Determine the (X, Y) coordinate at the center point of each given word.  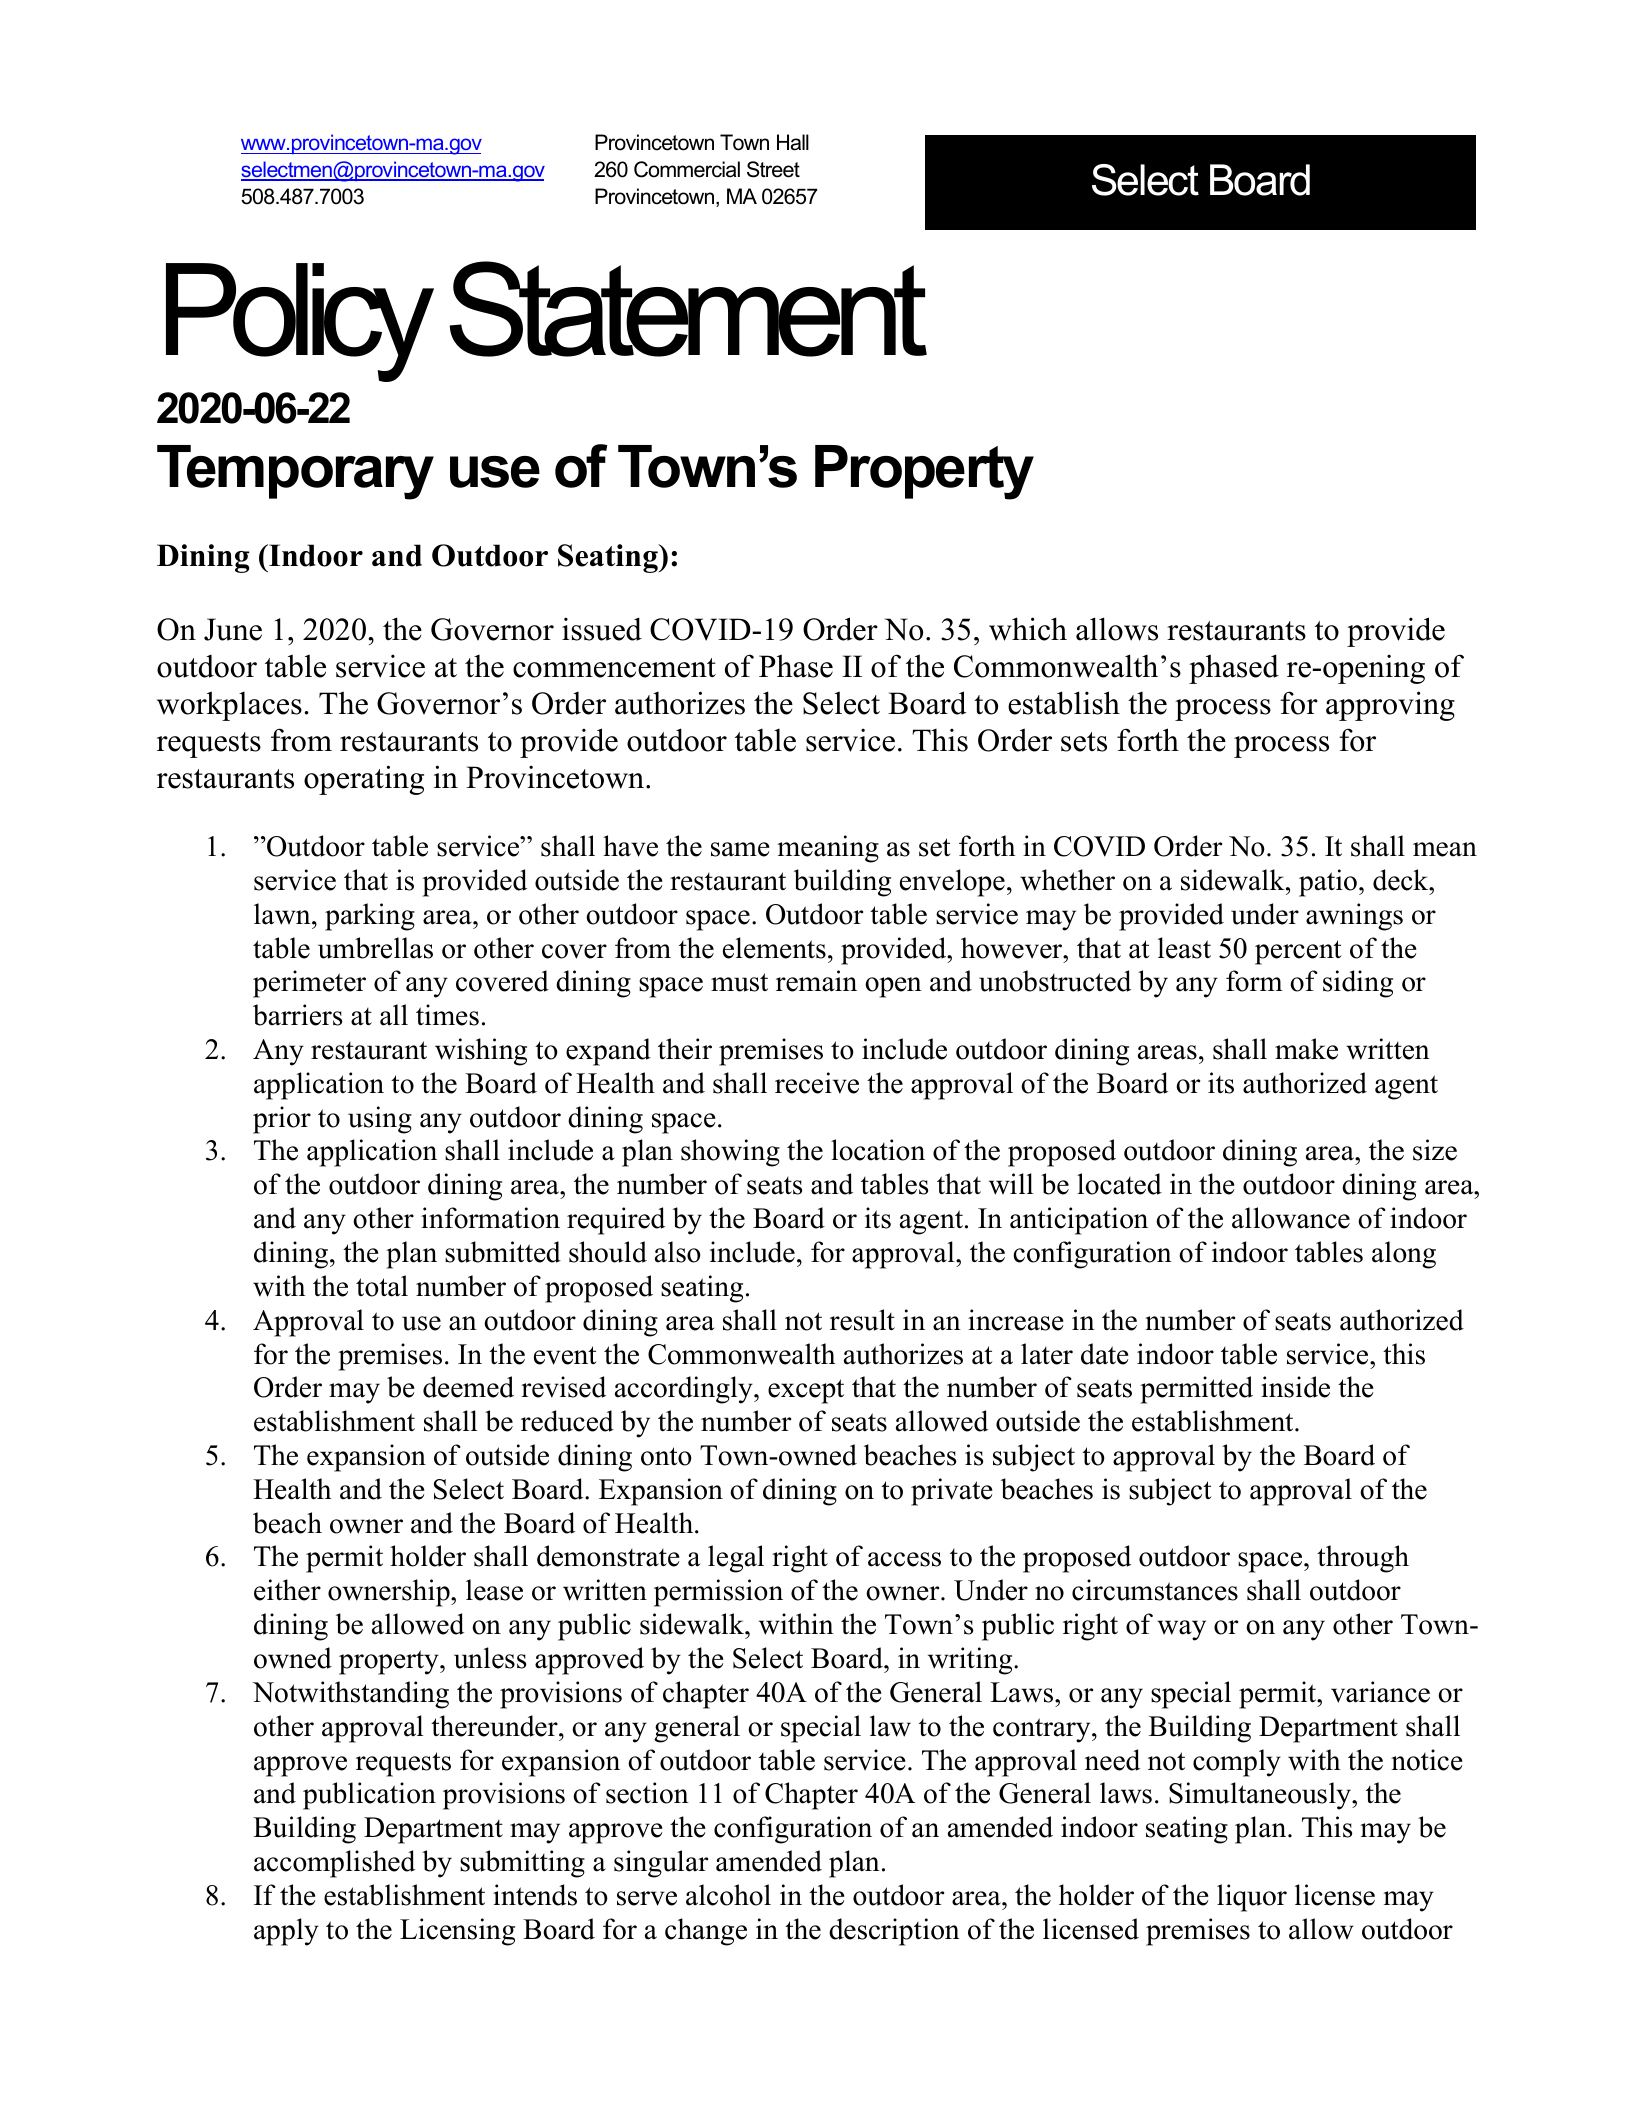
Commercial (687, 169)
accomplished (334, 1864)
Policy (300, 322)
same (740, 849)
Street (773, 169)
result (862, 1320)
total (382, 1286)
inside (1295, 1387)
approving (1390, 706)
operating (364, 780)
